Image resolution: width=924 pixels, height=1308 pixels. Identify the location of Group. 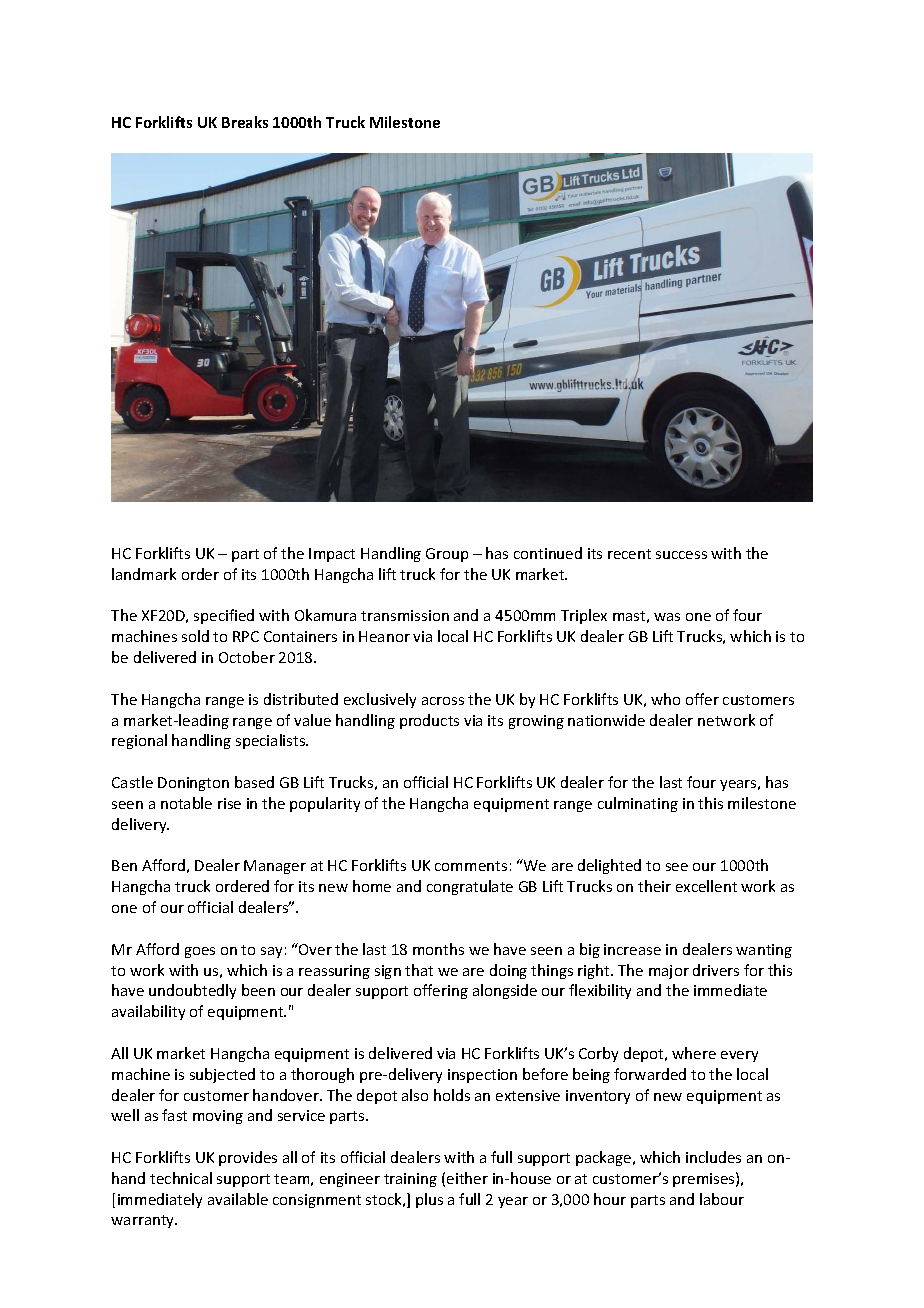
(447, 555).
